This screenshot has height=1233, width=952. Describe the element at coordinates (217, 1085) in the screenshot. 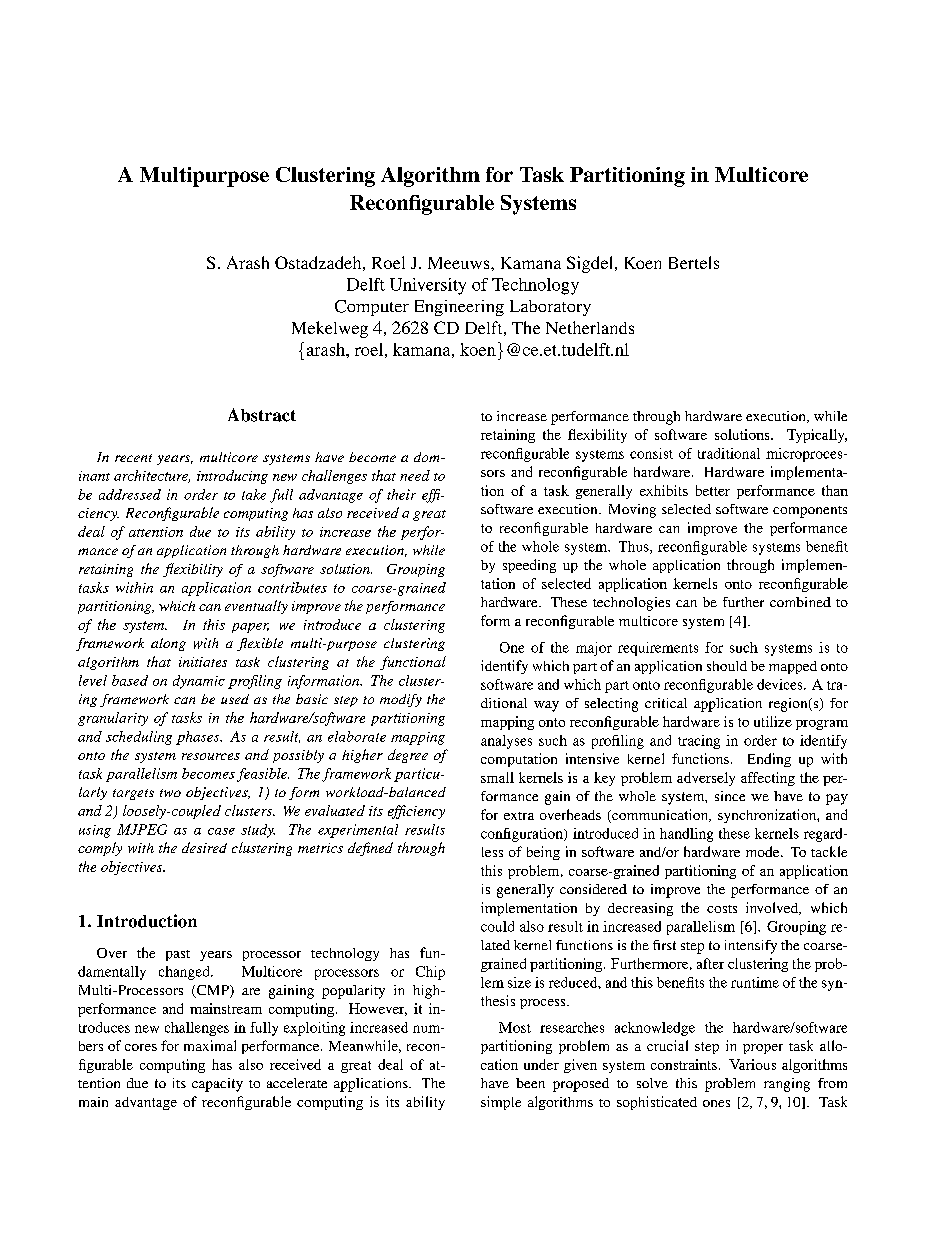

I see `capacity` at that location.
